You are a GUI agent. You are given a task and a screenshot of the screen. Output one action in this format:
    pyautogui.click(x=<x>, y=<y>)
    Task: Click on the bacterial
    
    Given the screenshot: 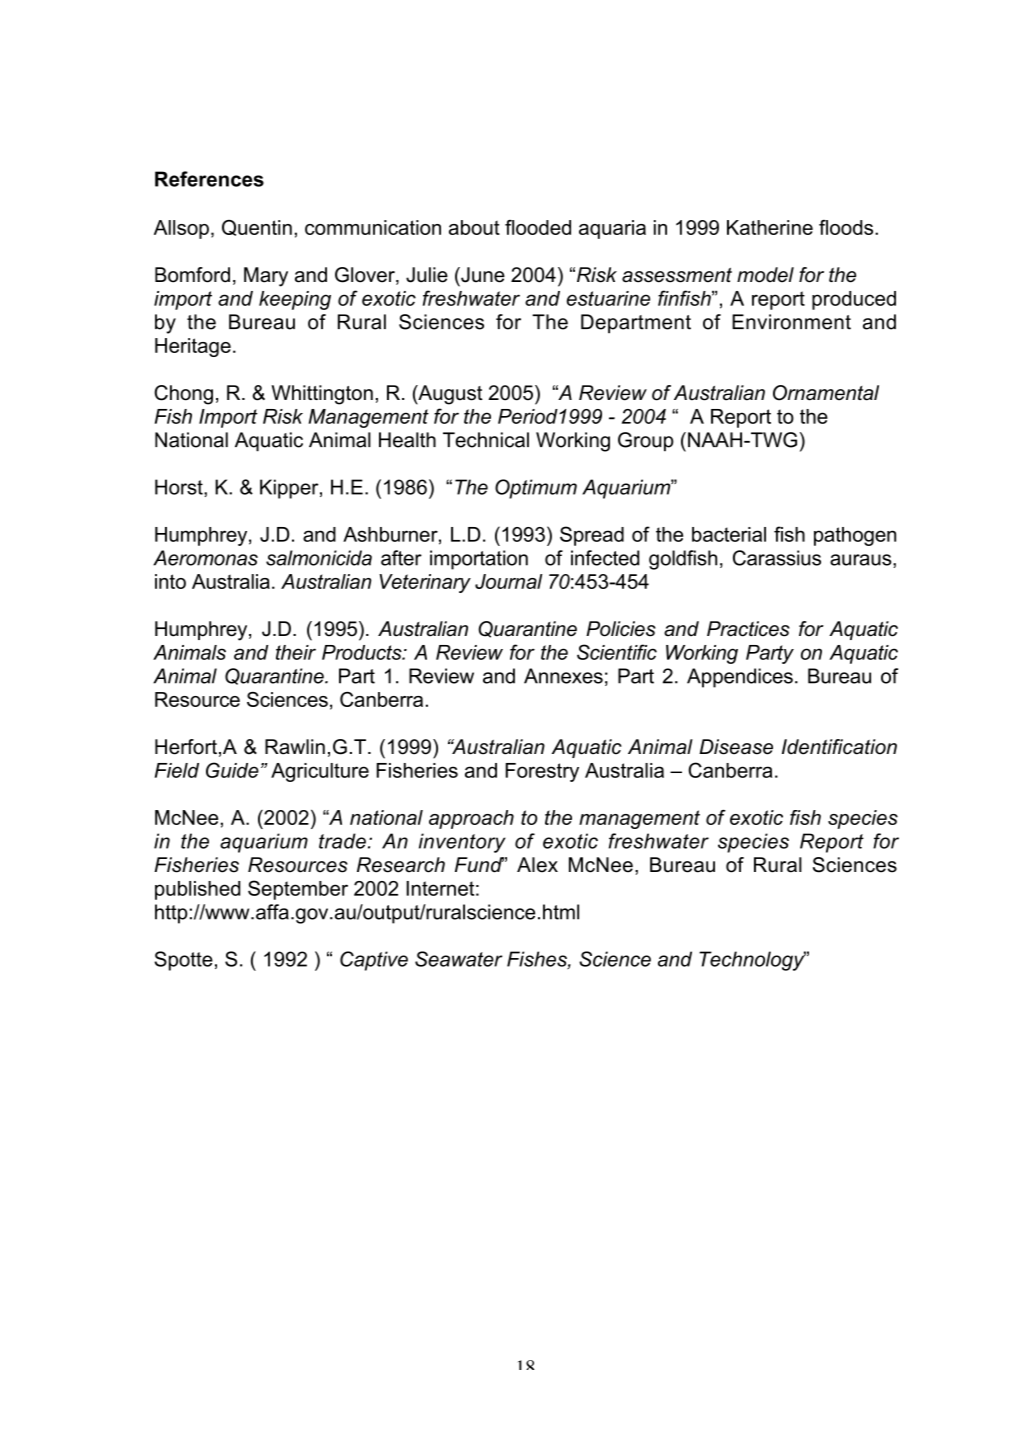 What is the action you would take?
    pyautogui.click(x=729, y=534)
